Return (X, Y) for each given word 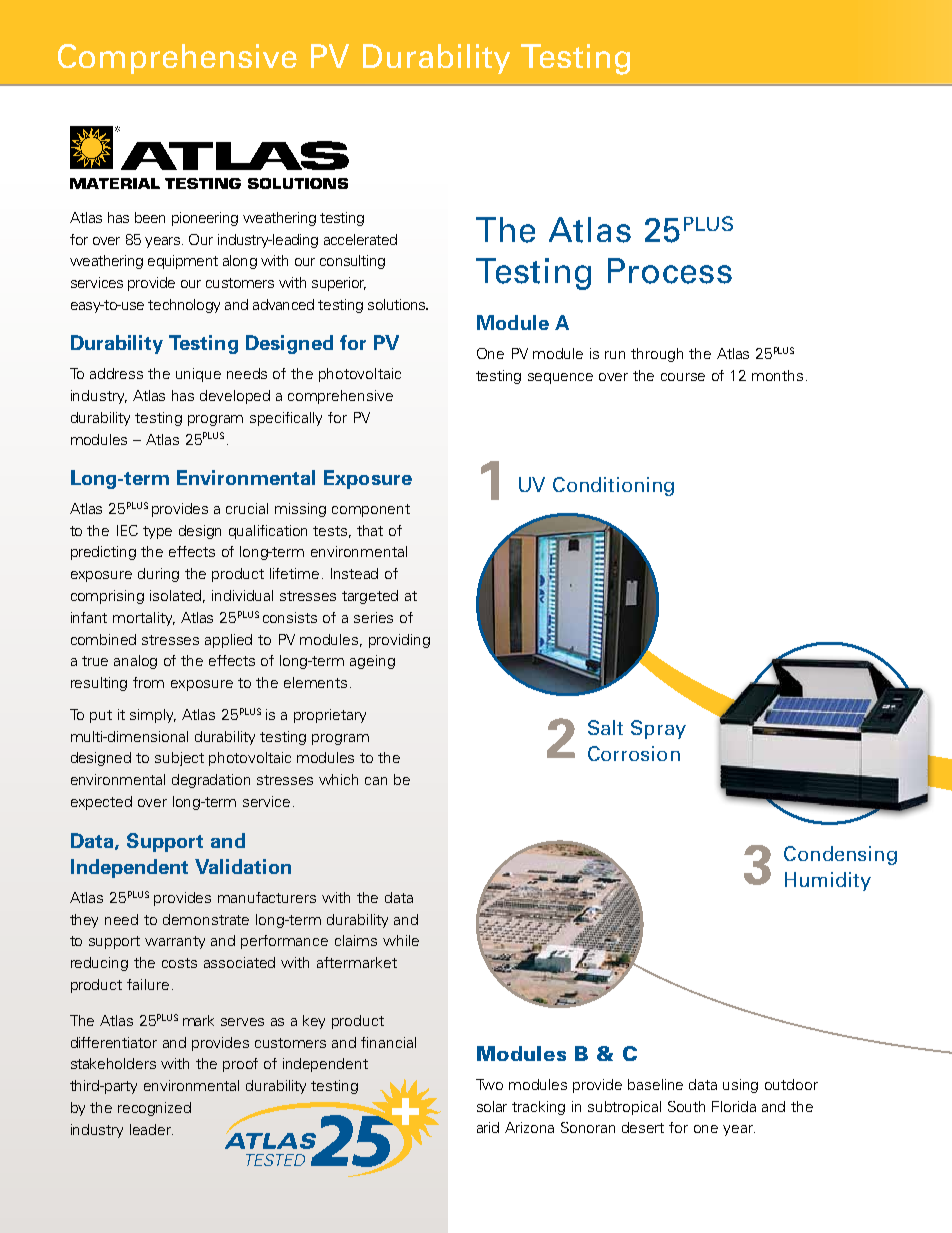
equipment (183, 262)
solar (492, 1106)
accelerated (360, 239)
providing (399, 641)
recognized (154, 1109)
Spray (658, 729)
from (148, 682)
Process (670, 271)
